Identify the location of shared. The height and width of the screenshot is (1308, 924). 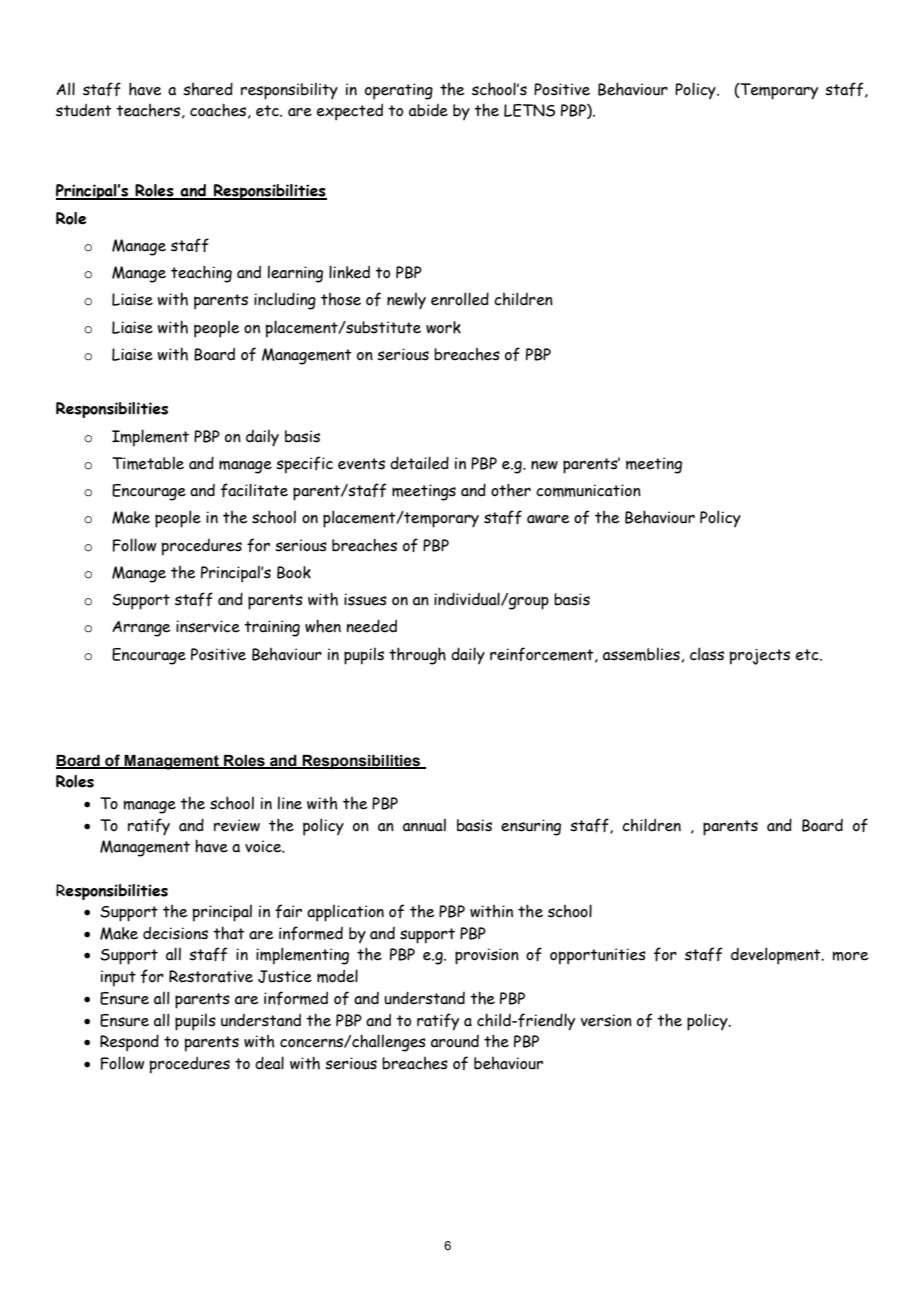
(208, 89).
